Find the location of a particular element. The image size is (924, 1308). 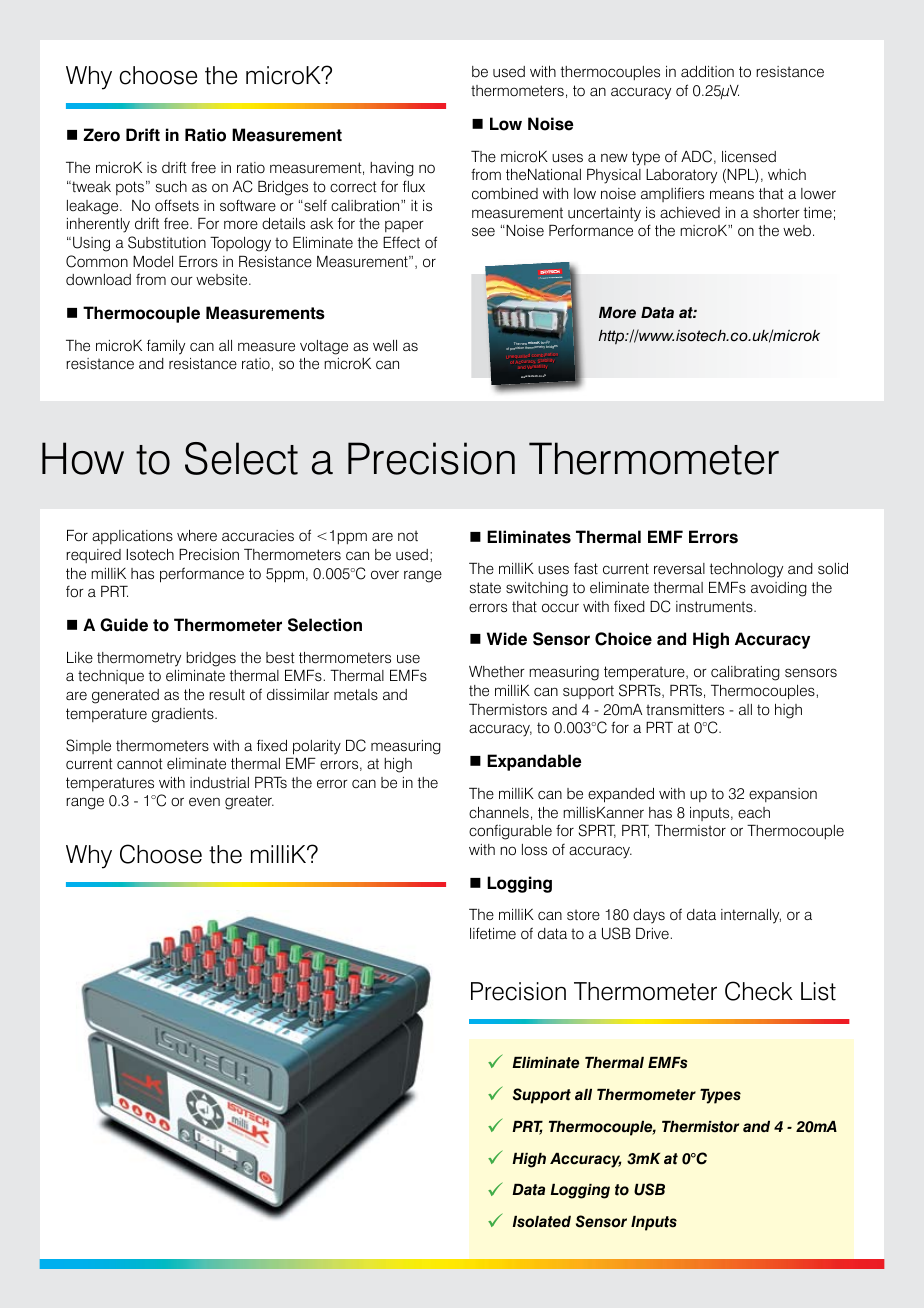

channels is located at coordinates (499, 813).
